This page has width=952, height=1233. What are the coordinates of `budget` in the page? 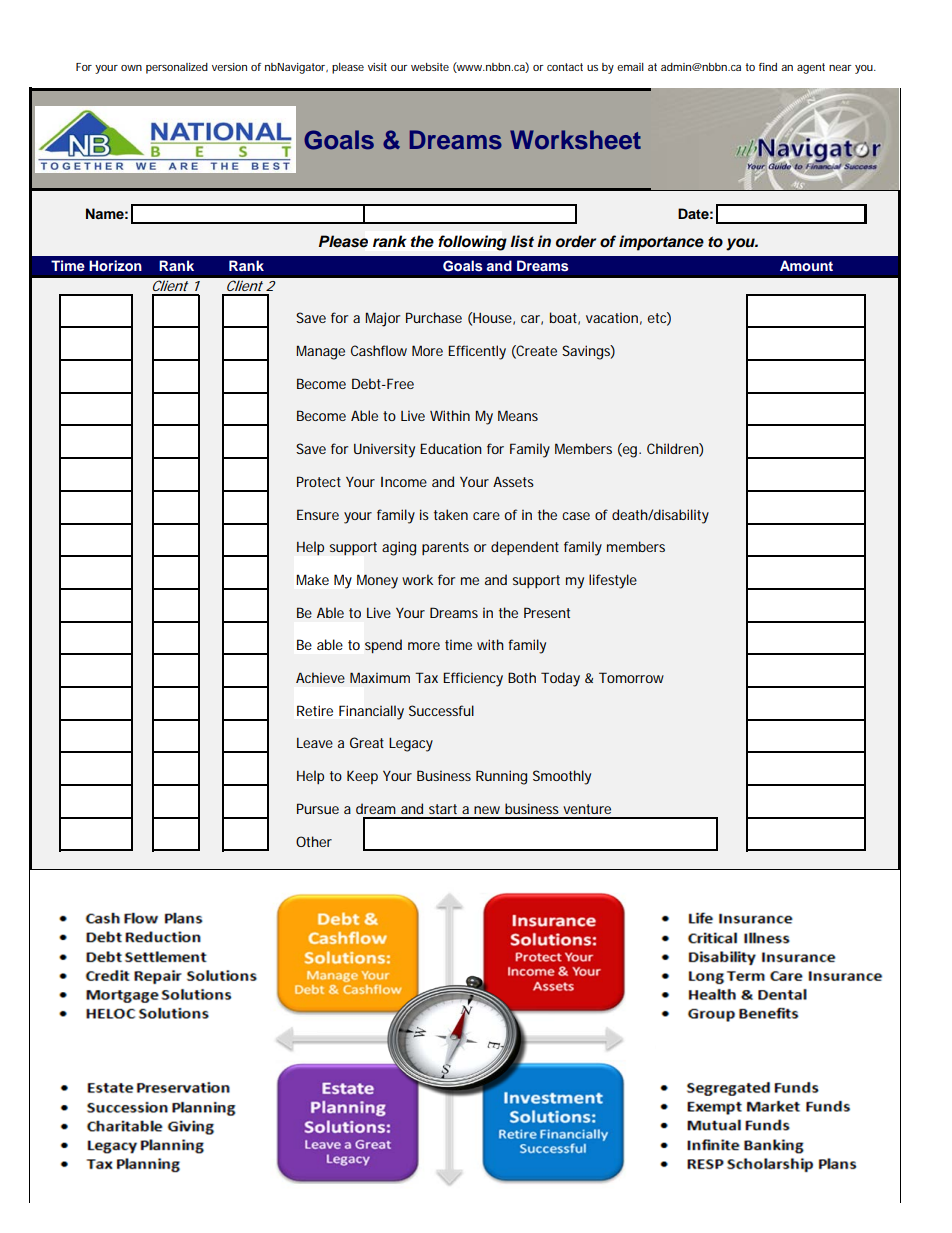 It's located at (183, 918).
